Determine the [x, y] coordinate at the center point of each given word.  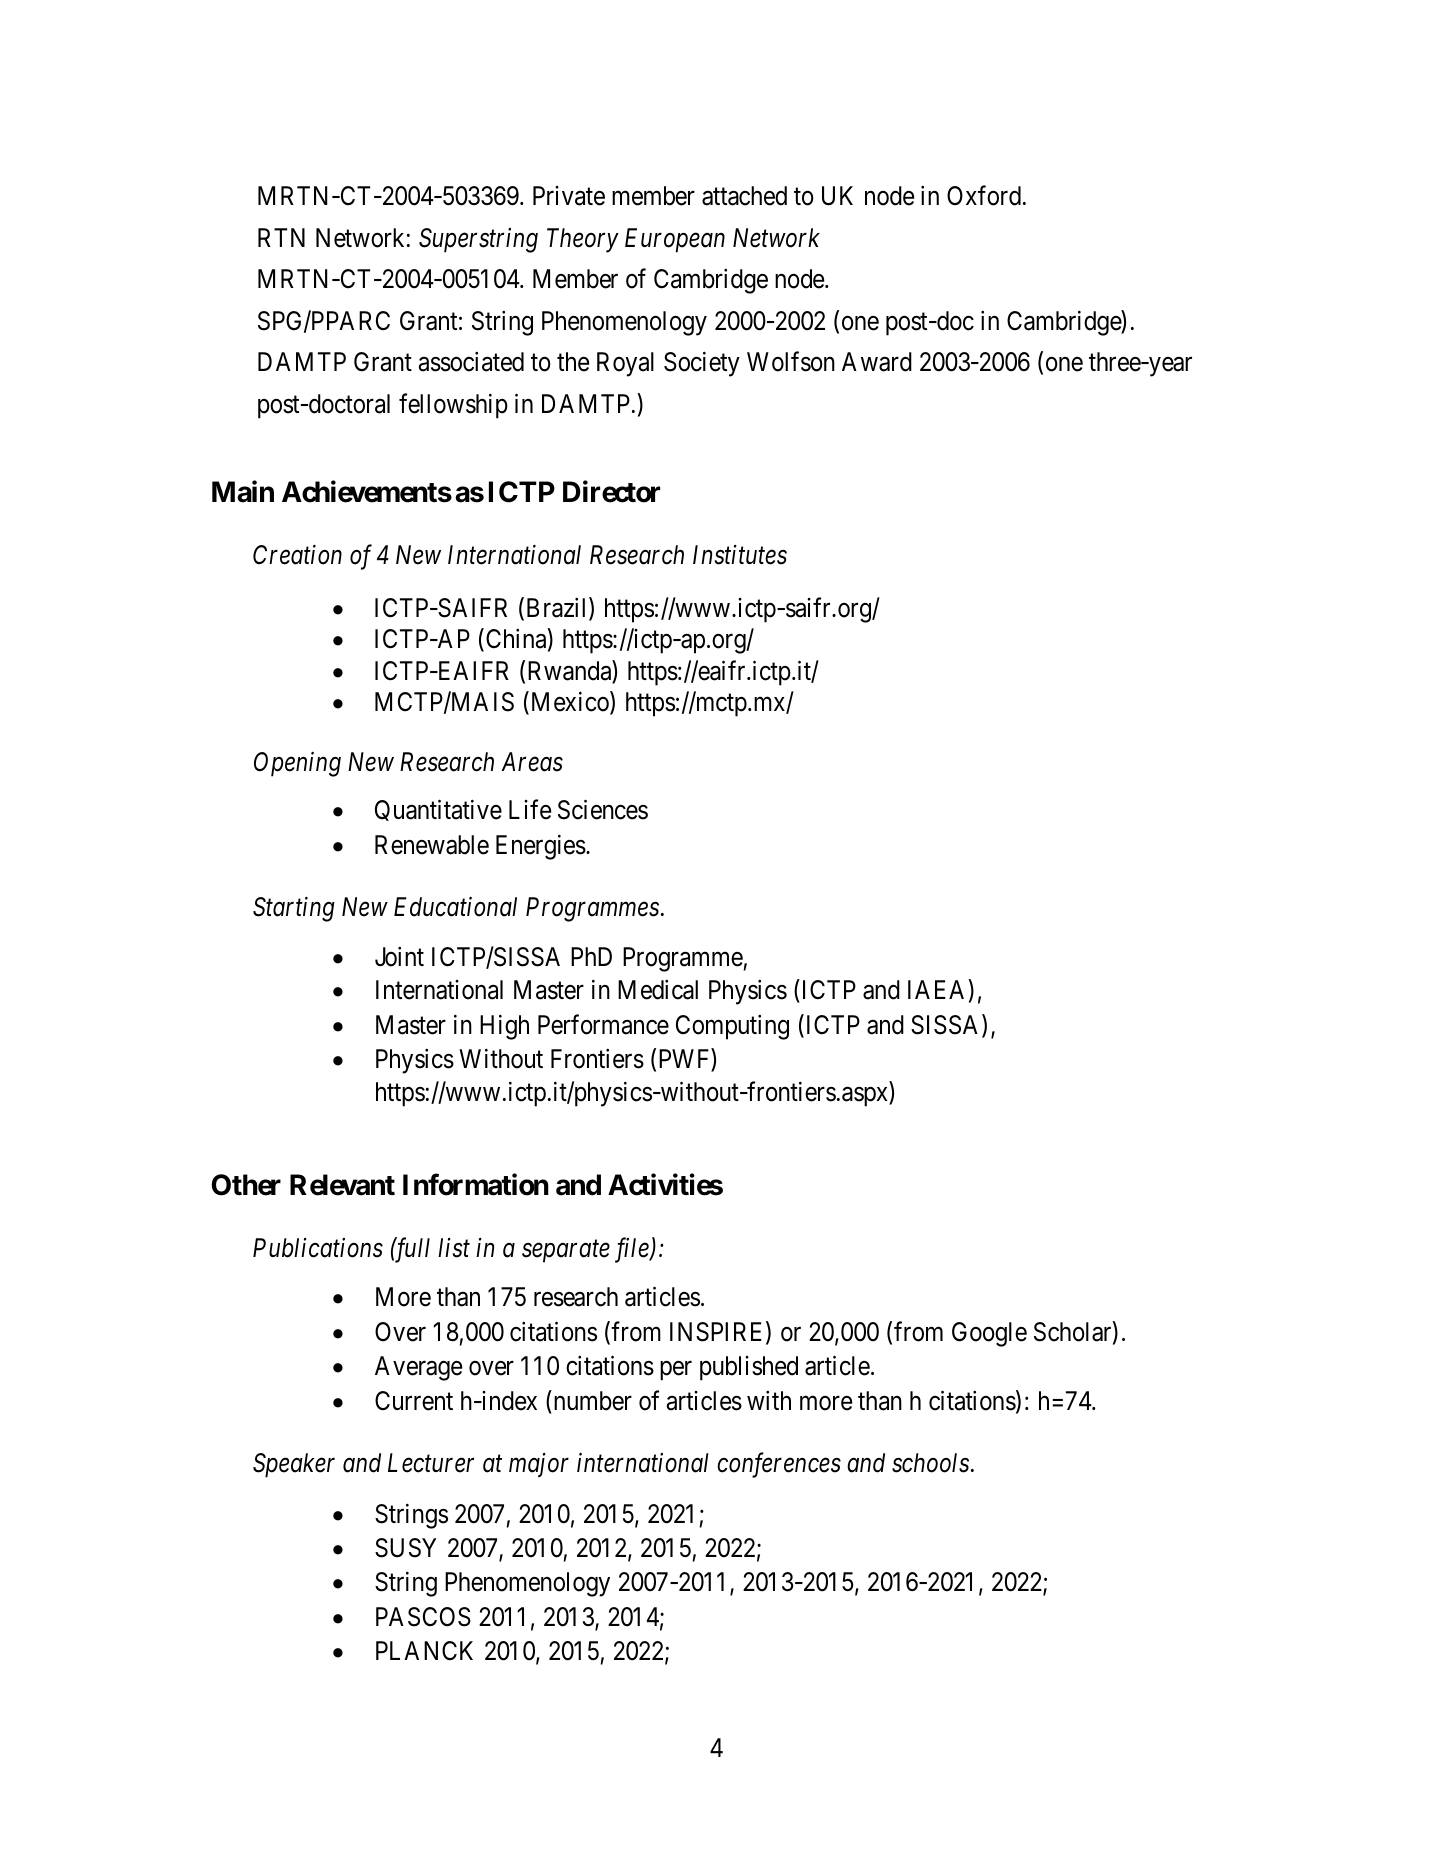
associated [471, 362]
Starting [294, 909]
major [539, 1465]
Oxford [984, 196]
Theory [583, 240]
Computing [732, 1027]
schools [930, 1463]
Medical [658, 990]
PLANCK [424, 1651]
